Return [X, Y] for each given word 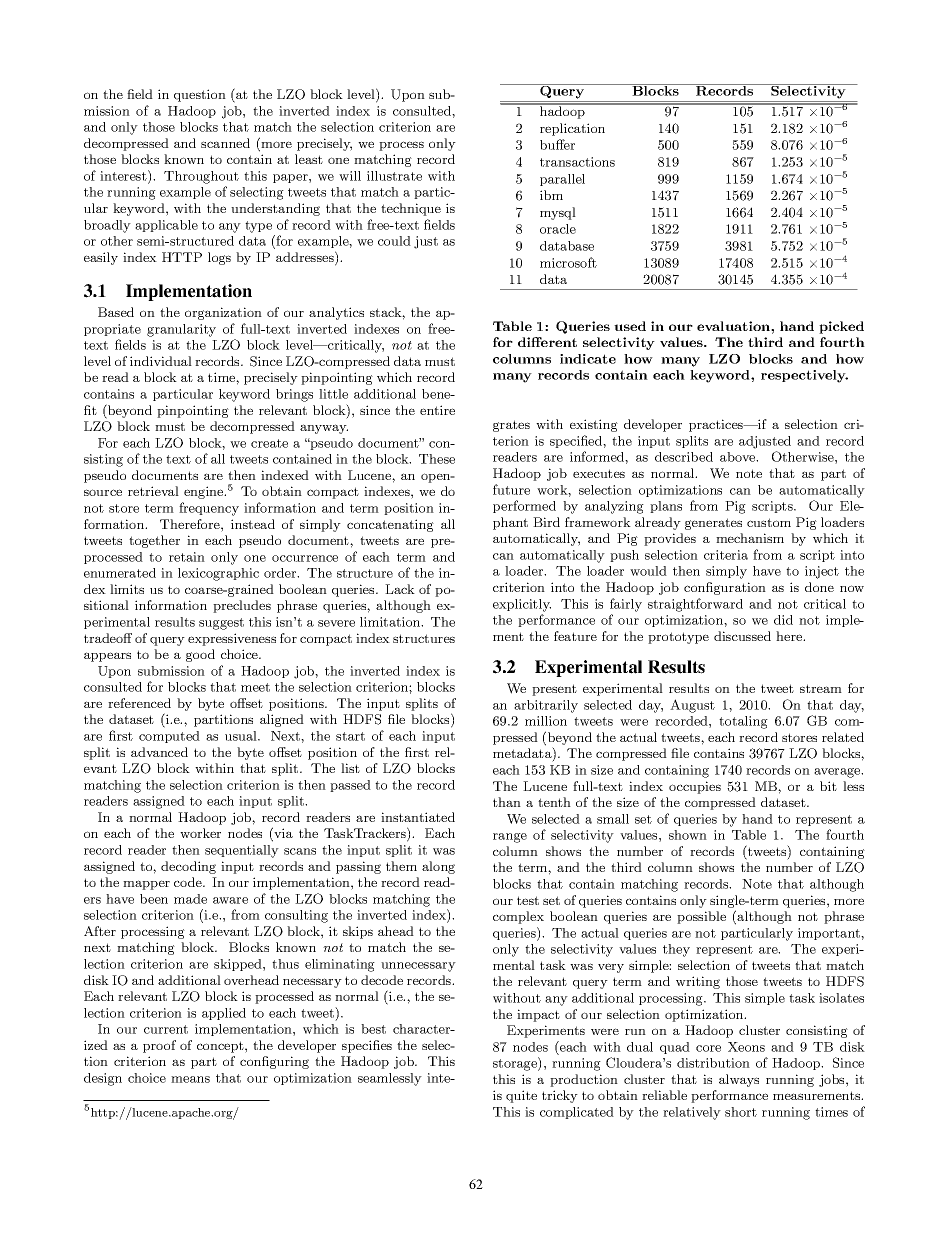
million [546, 721]
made [190, 899]
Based [116, 312]
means [190, 1079]
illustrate [394, 176]
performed [524, 506]
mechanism [750, 538]
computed [169, 737]
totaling [743, 722]
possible [701, 917]
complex [518, 917]
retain [187, 557]
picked [841, 327]
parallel [562, 180]
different [547, 342]
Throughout [201, 177]
